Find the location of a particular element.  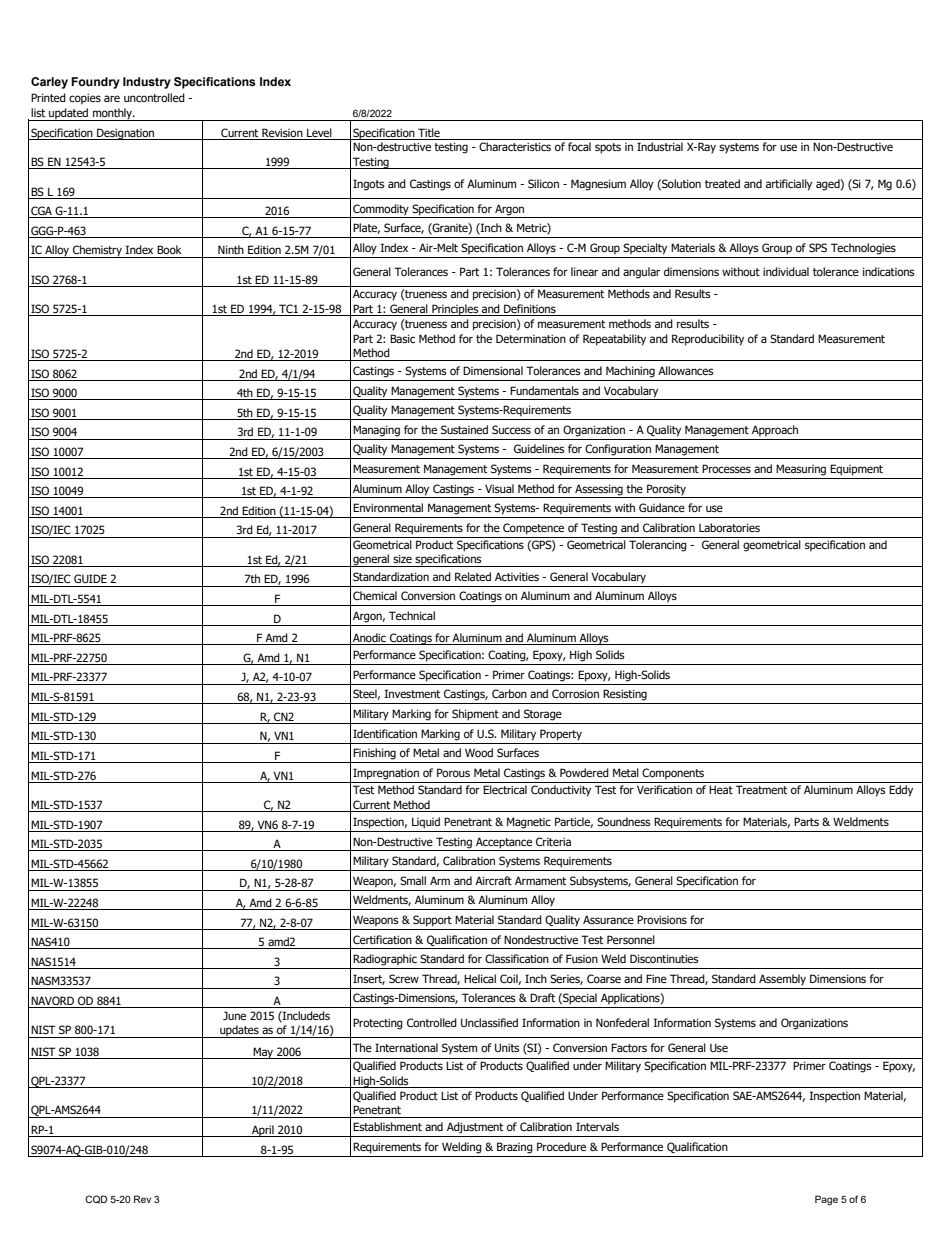

artificially is located at coordinates (789, 185).
